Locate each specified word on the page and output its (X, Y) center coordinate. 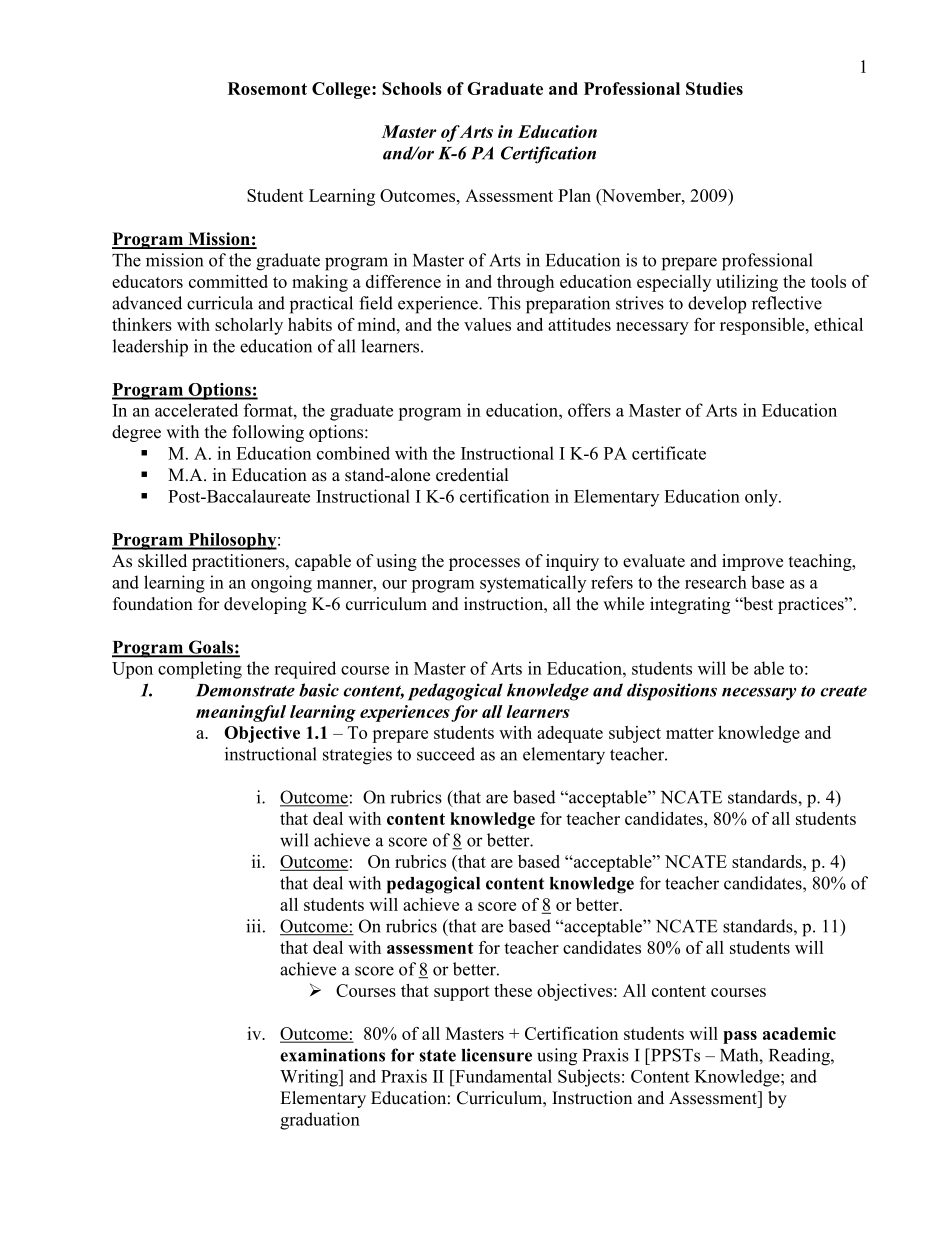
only (762, 498)
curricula (220, 303)
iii (253, 926)
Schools (412, 88)
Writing (310, 1078)
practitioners (239, 562)
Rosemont (267, 88)
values (487, 324)
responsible (763, 326)
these (513, 990)
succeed (446, 754)
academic (799, 1033)
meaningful (241, 713)
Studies (714, 88)
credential (472, 475)
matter (690, 733)
